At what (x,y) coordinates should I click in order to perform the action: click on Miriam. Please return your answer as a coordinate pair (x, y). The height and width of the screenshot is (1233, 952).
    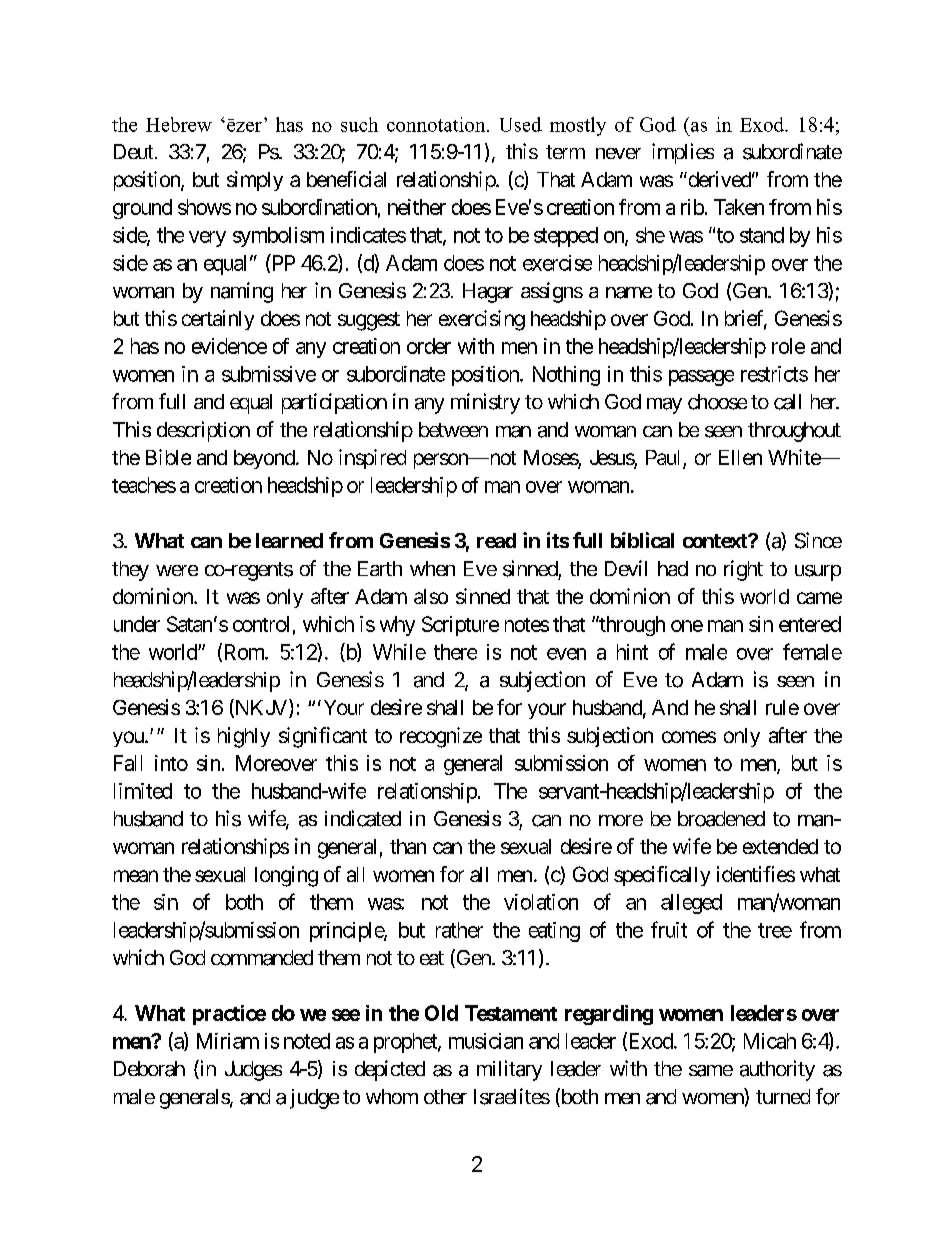
    Looking at the image, I should click on (228, 1041).
